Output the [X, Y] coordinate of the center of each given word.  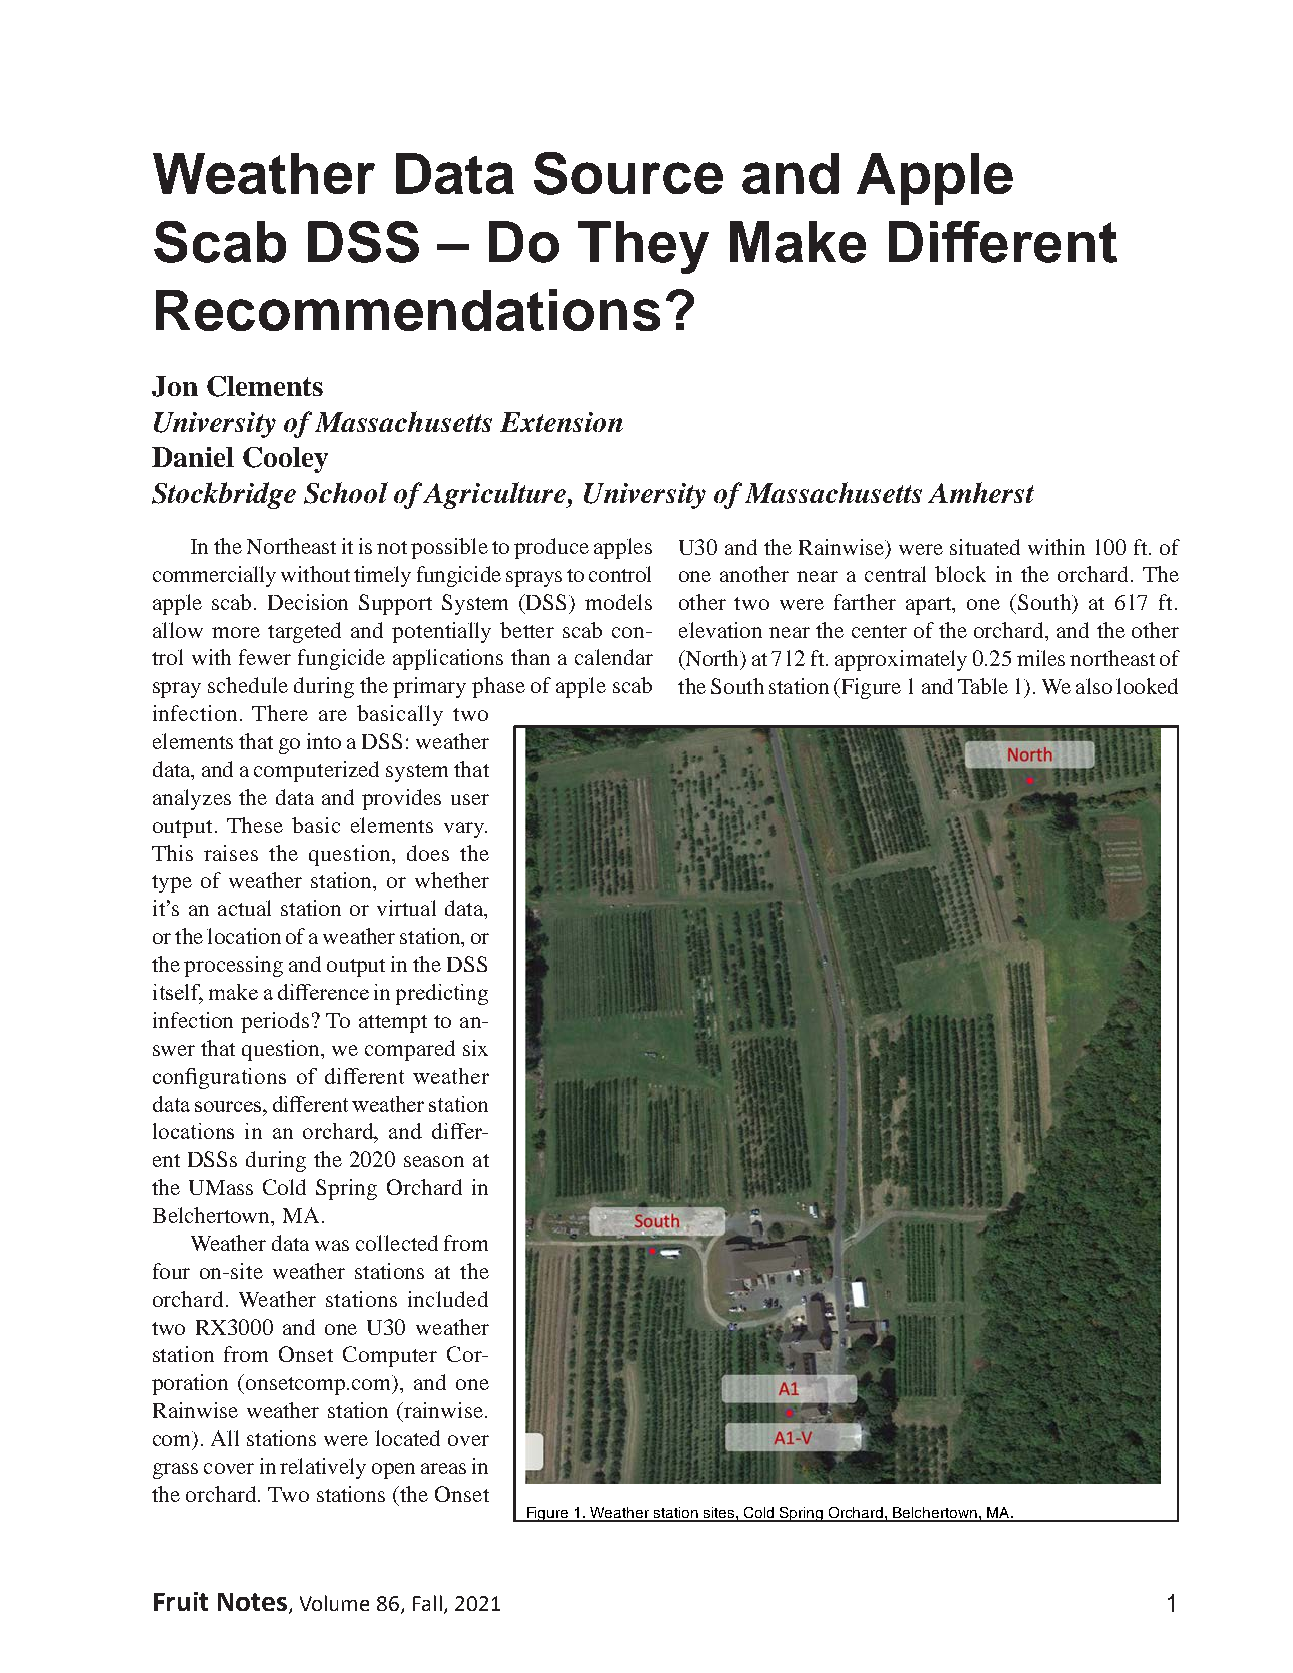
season [434, 1161]
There [280, 713]
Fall [427, 1603]
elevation [720, 630]
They [643, 247]
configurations [219, 1078]
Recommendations [408, 310]
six [475, 1048]
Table [983, 686]
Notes [254, 1603]
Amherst [981, 492]
